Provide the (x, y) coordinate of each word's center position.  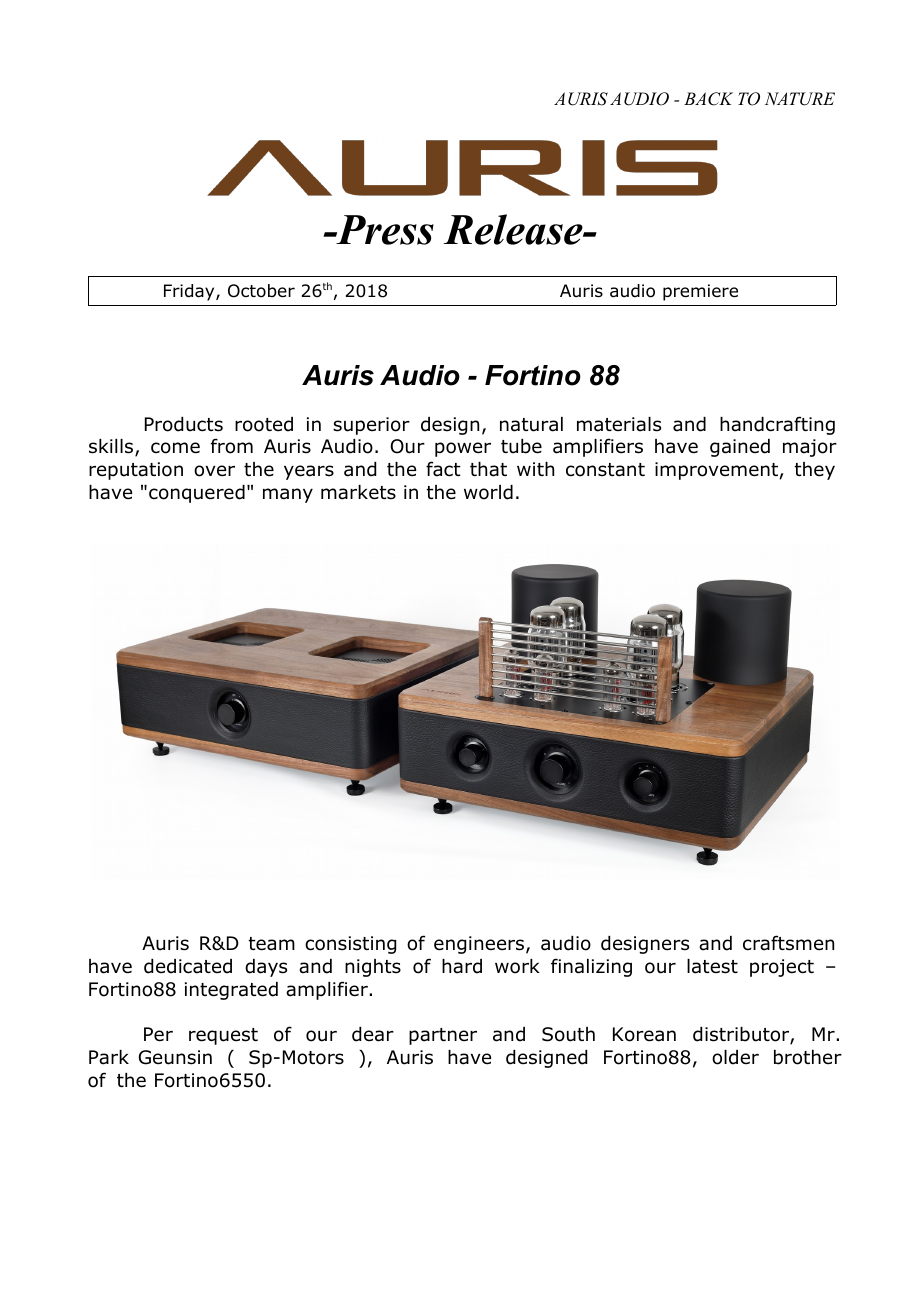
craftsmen (788, 943)
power (463, 449)
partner (443, 1036)
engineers (479, 945)
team (272, 944)
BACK (708, 99)
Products (184, 424)
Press (384, 230)
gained (740, 448)
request (223, 1036)
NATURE (800, 99)
